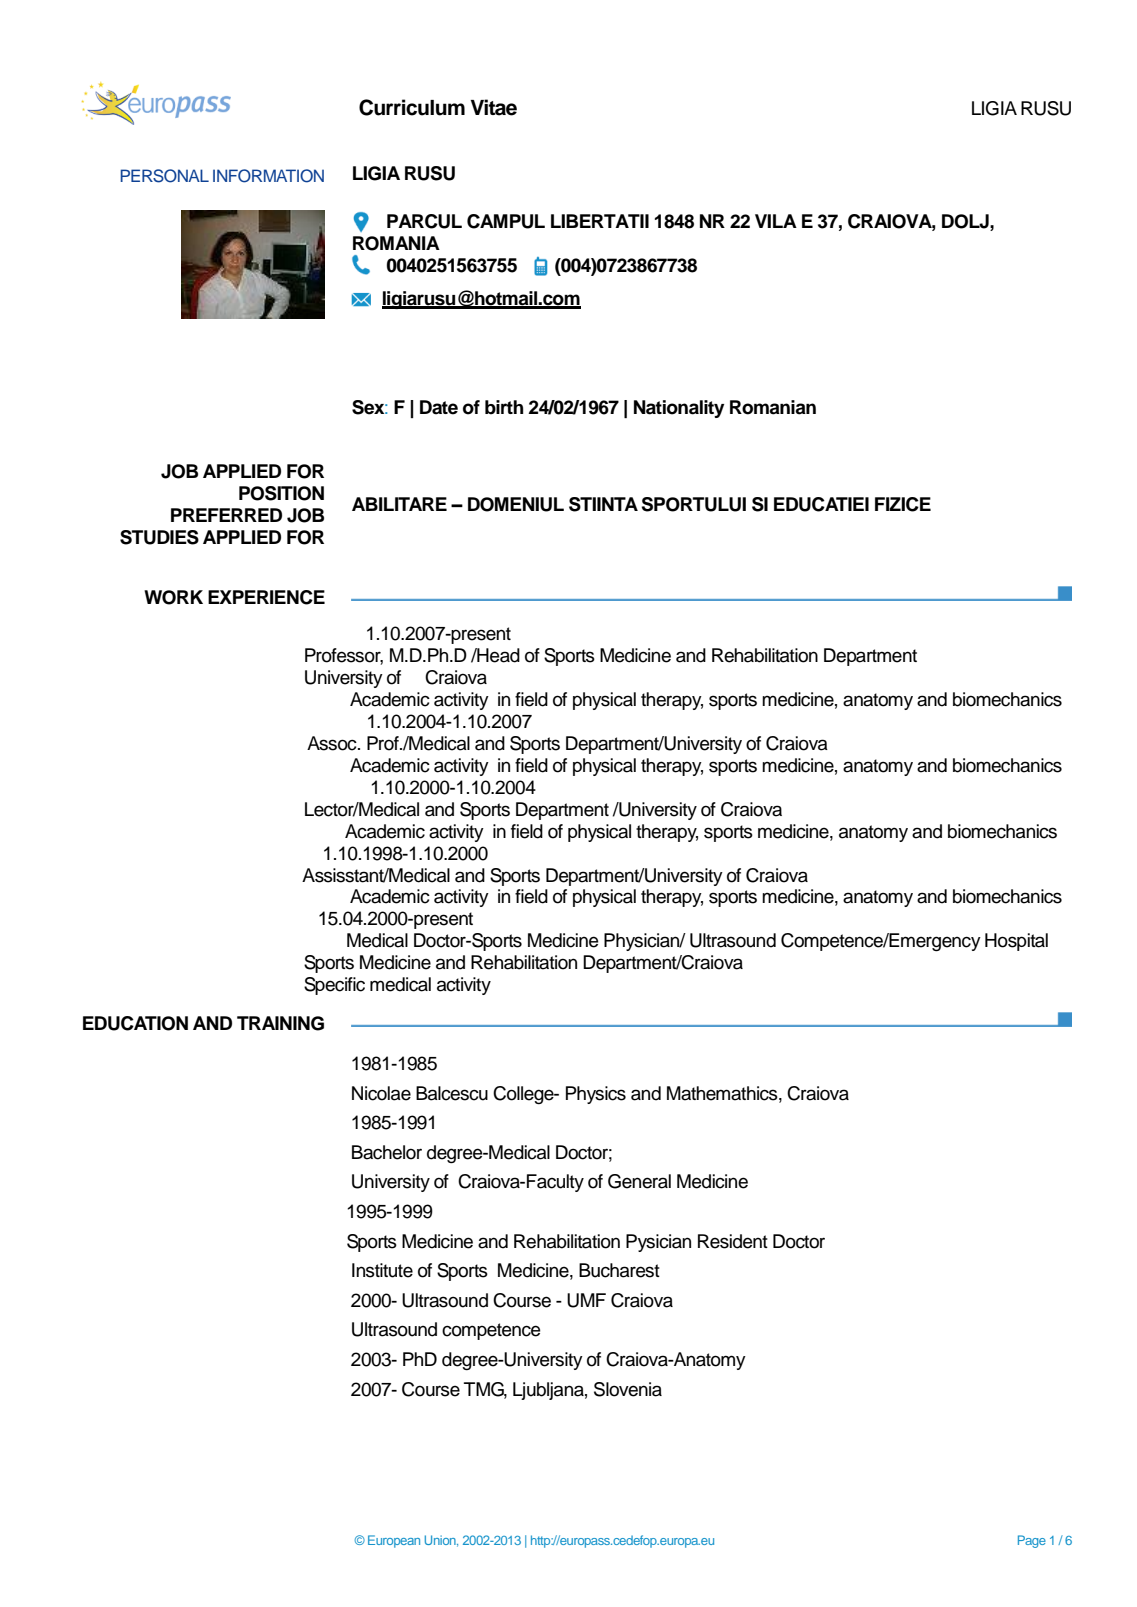 The width and height of the image is (1137, 1607). I want to click on Bachelor, so click(387, 1152).
